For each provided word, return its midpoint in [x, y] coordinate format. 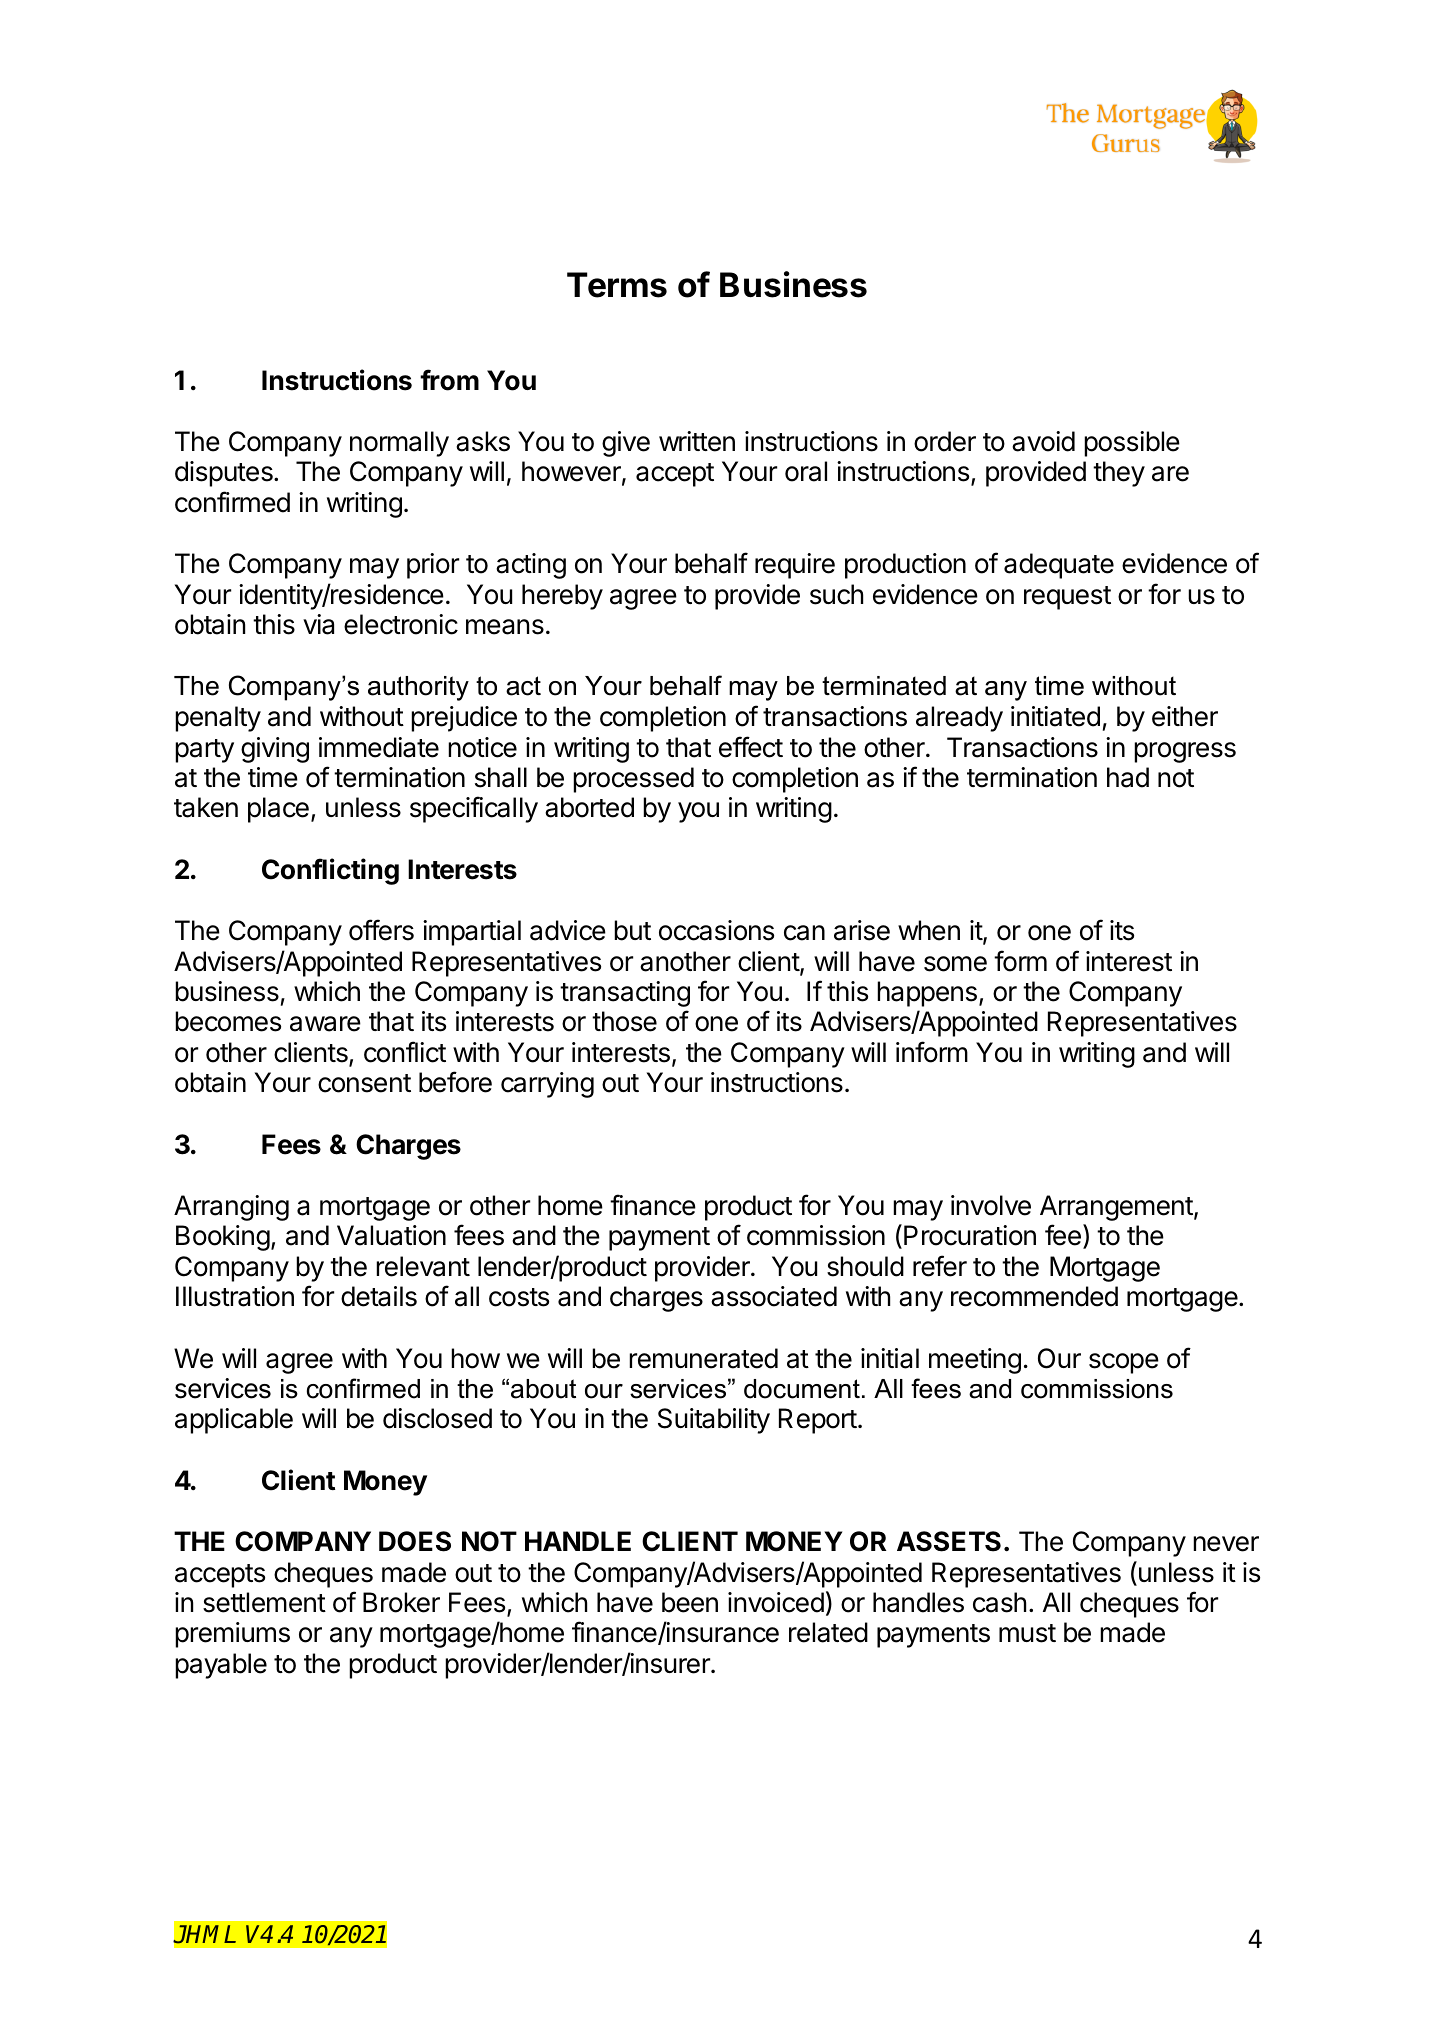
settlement [264, 1602]
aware [325, 1024]
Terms [617, 285]
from [449, 380]
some [955, 964]
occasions [716, 930]
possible [1132, 444]
